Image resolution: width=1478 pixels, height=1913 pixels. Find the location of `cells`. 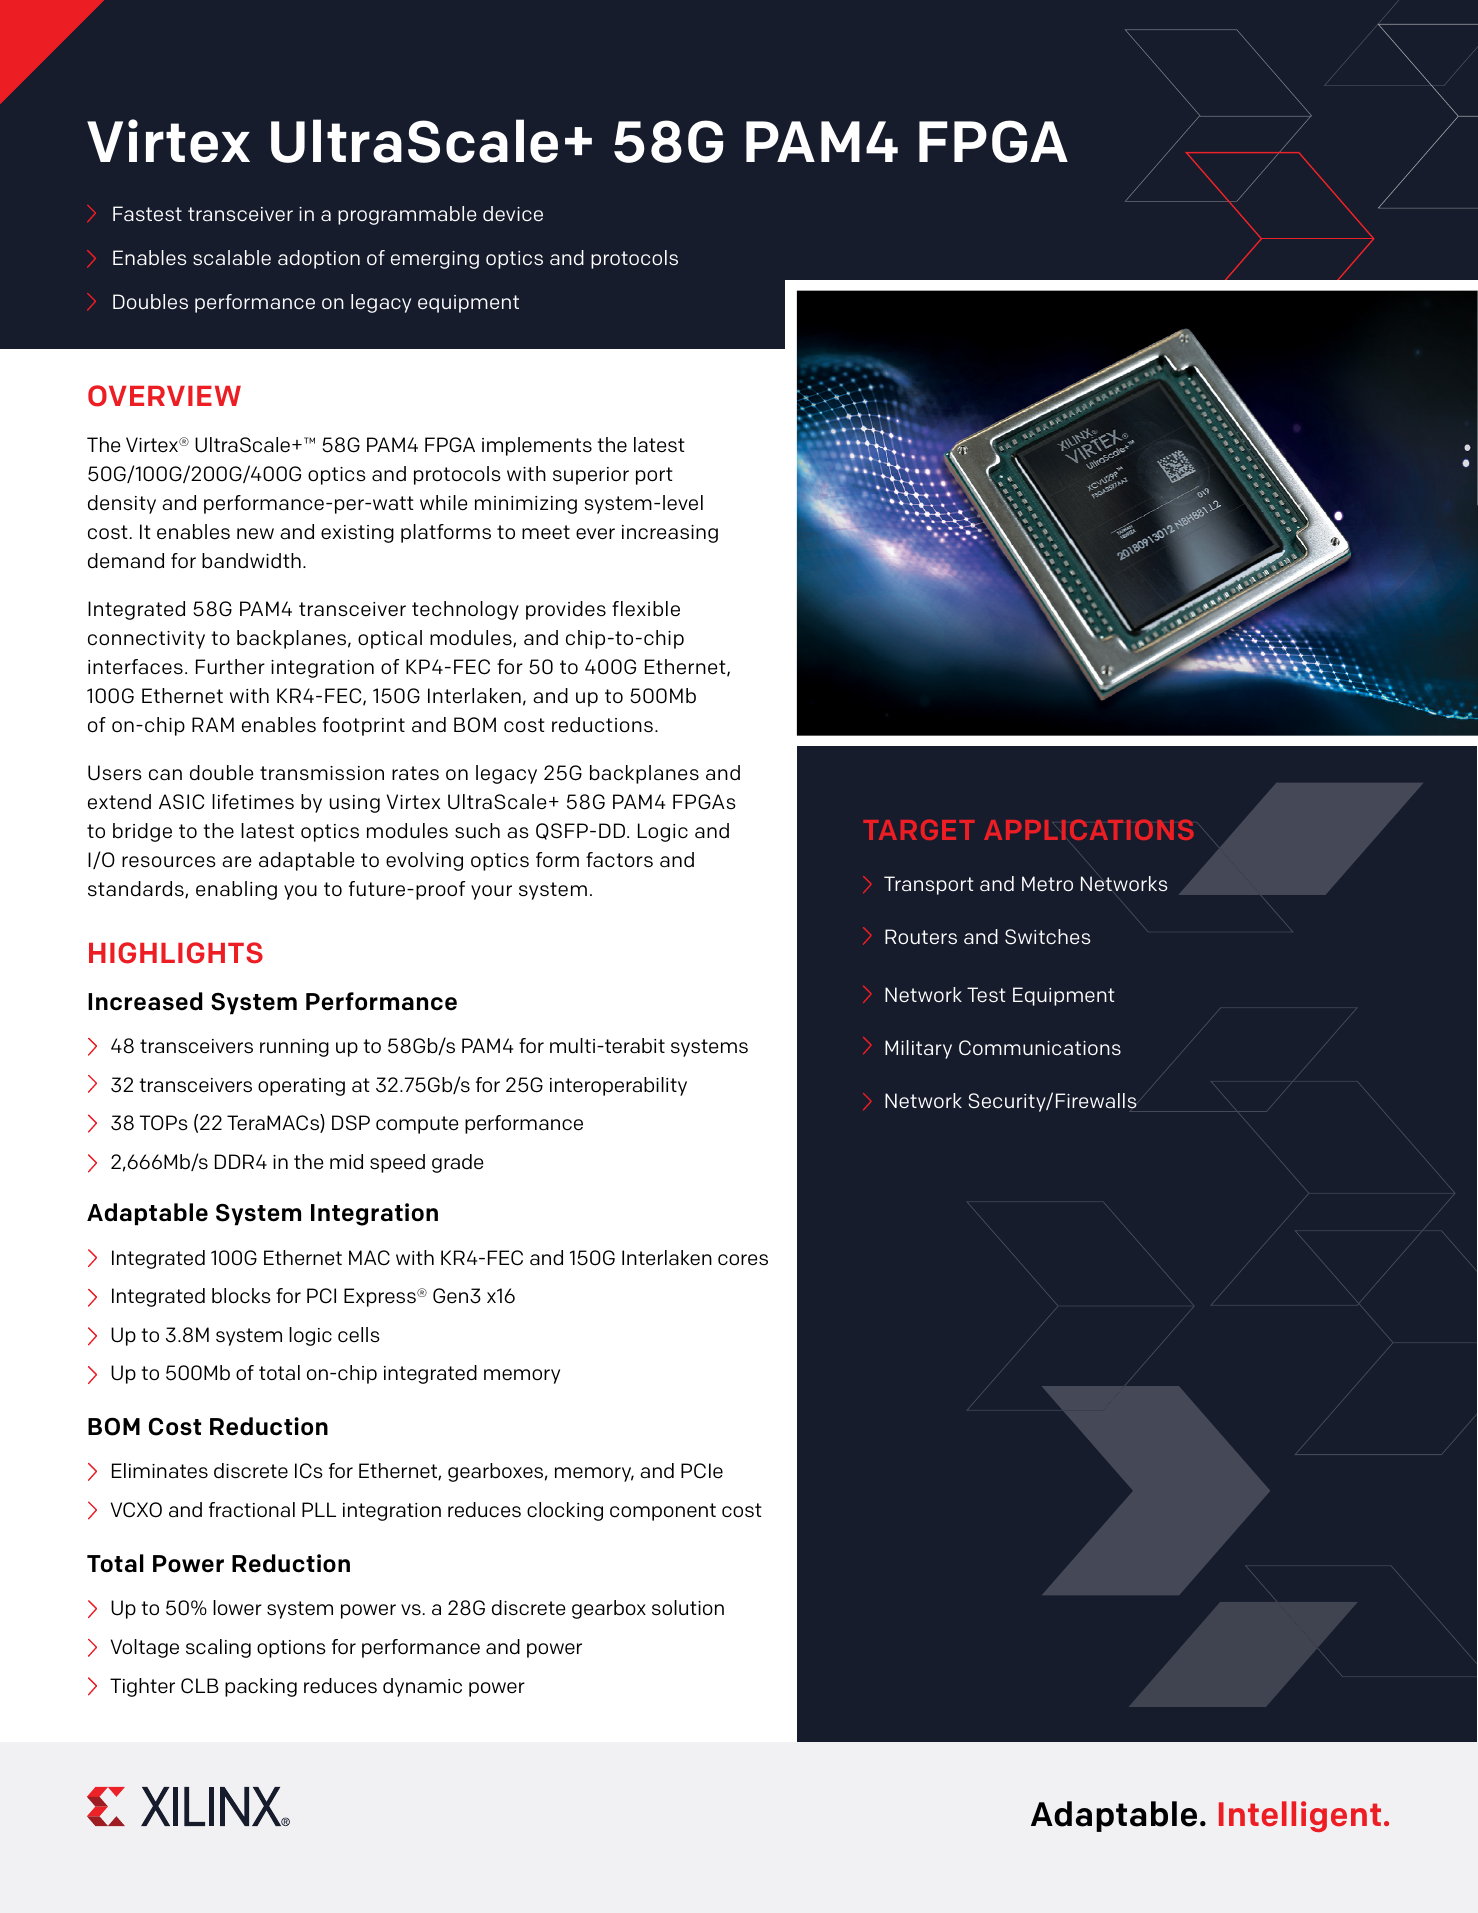

cells is located at coordinates (359, 1335).
